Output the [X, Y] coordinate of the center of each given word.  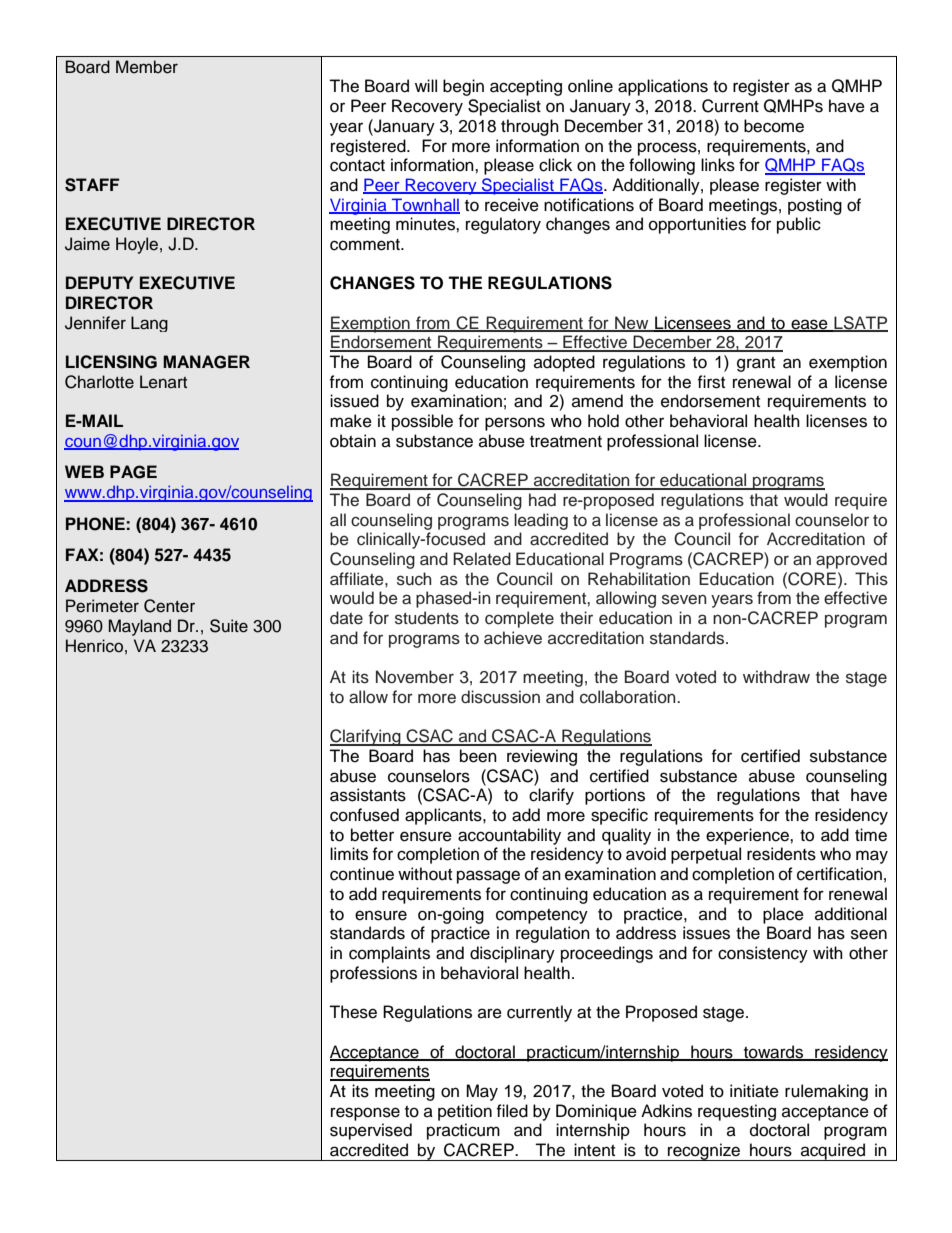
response [365, 1114]
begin [463, 87]
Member [147, 67]
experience [748, 836]
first [711, 382]
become [774, 126]
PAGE [133, 472]
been [478, 756]
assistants [368, 795]
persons [515, 424]
